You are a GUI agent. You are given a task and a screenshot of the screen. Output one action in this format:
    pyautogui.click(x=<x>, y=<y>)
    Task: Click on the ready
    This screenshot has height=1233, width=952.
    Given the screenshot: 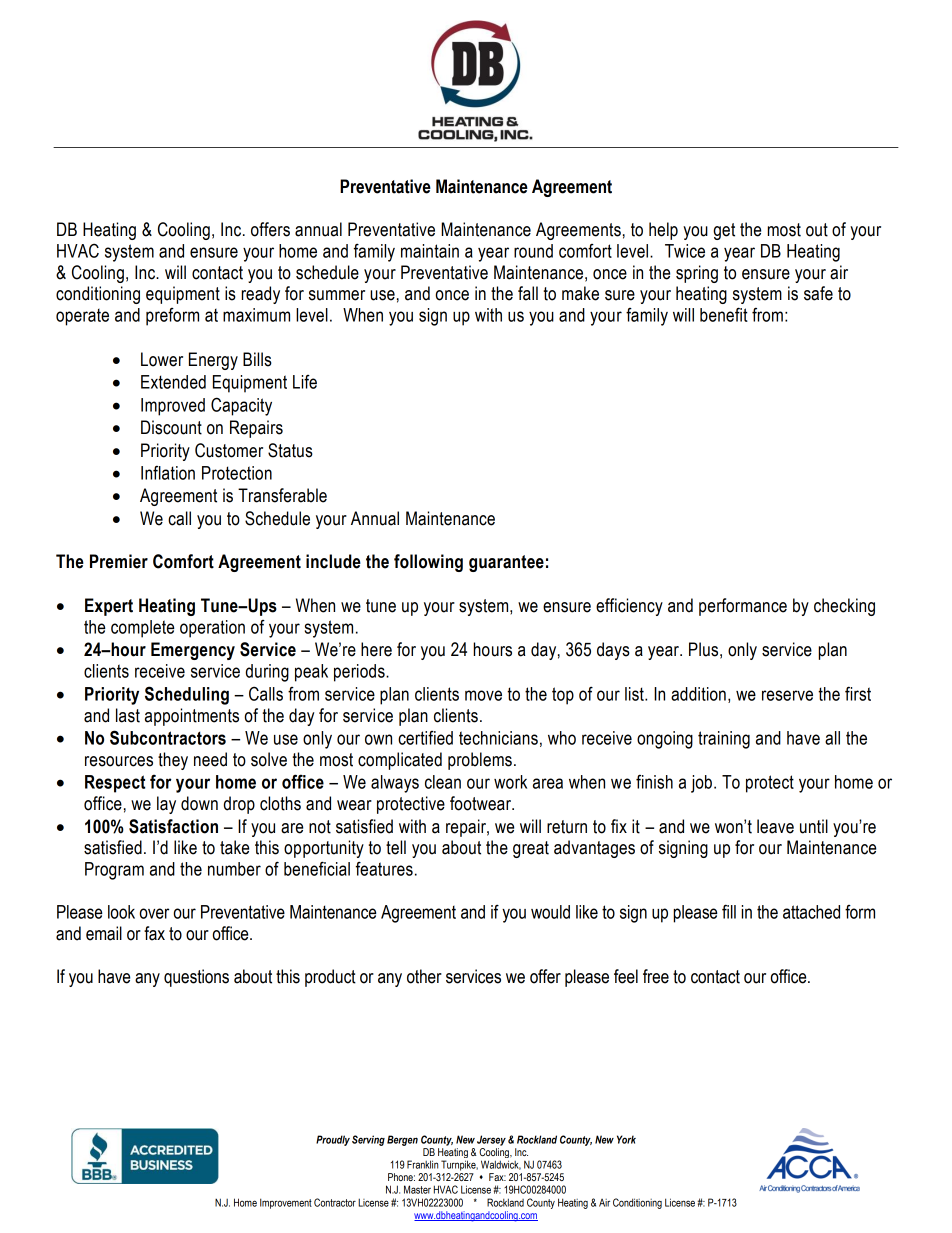 What is the action you would take?
    pyautogui.click(x=260, y=295)
